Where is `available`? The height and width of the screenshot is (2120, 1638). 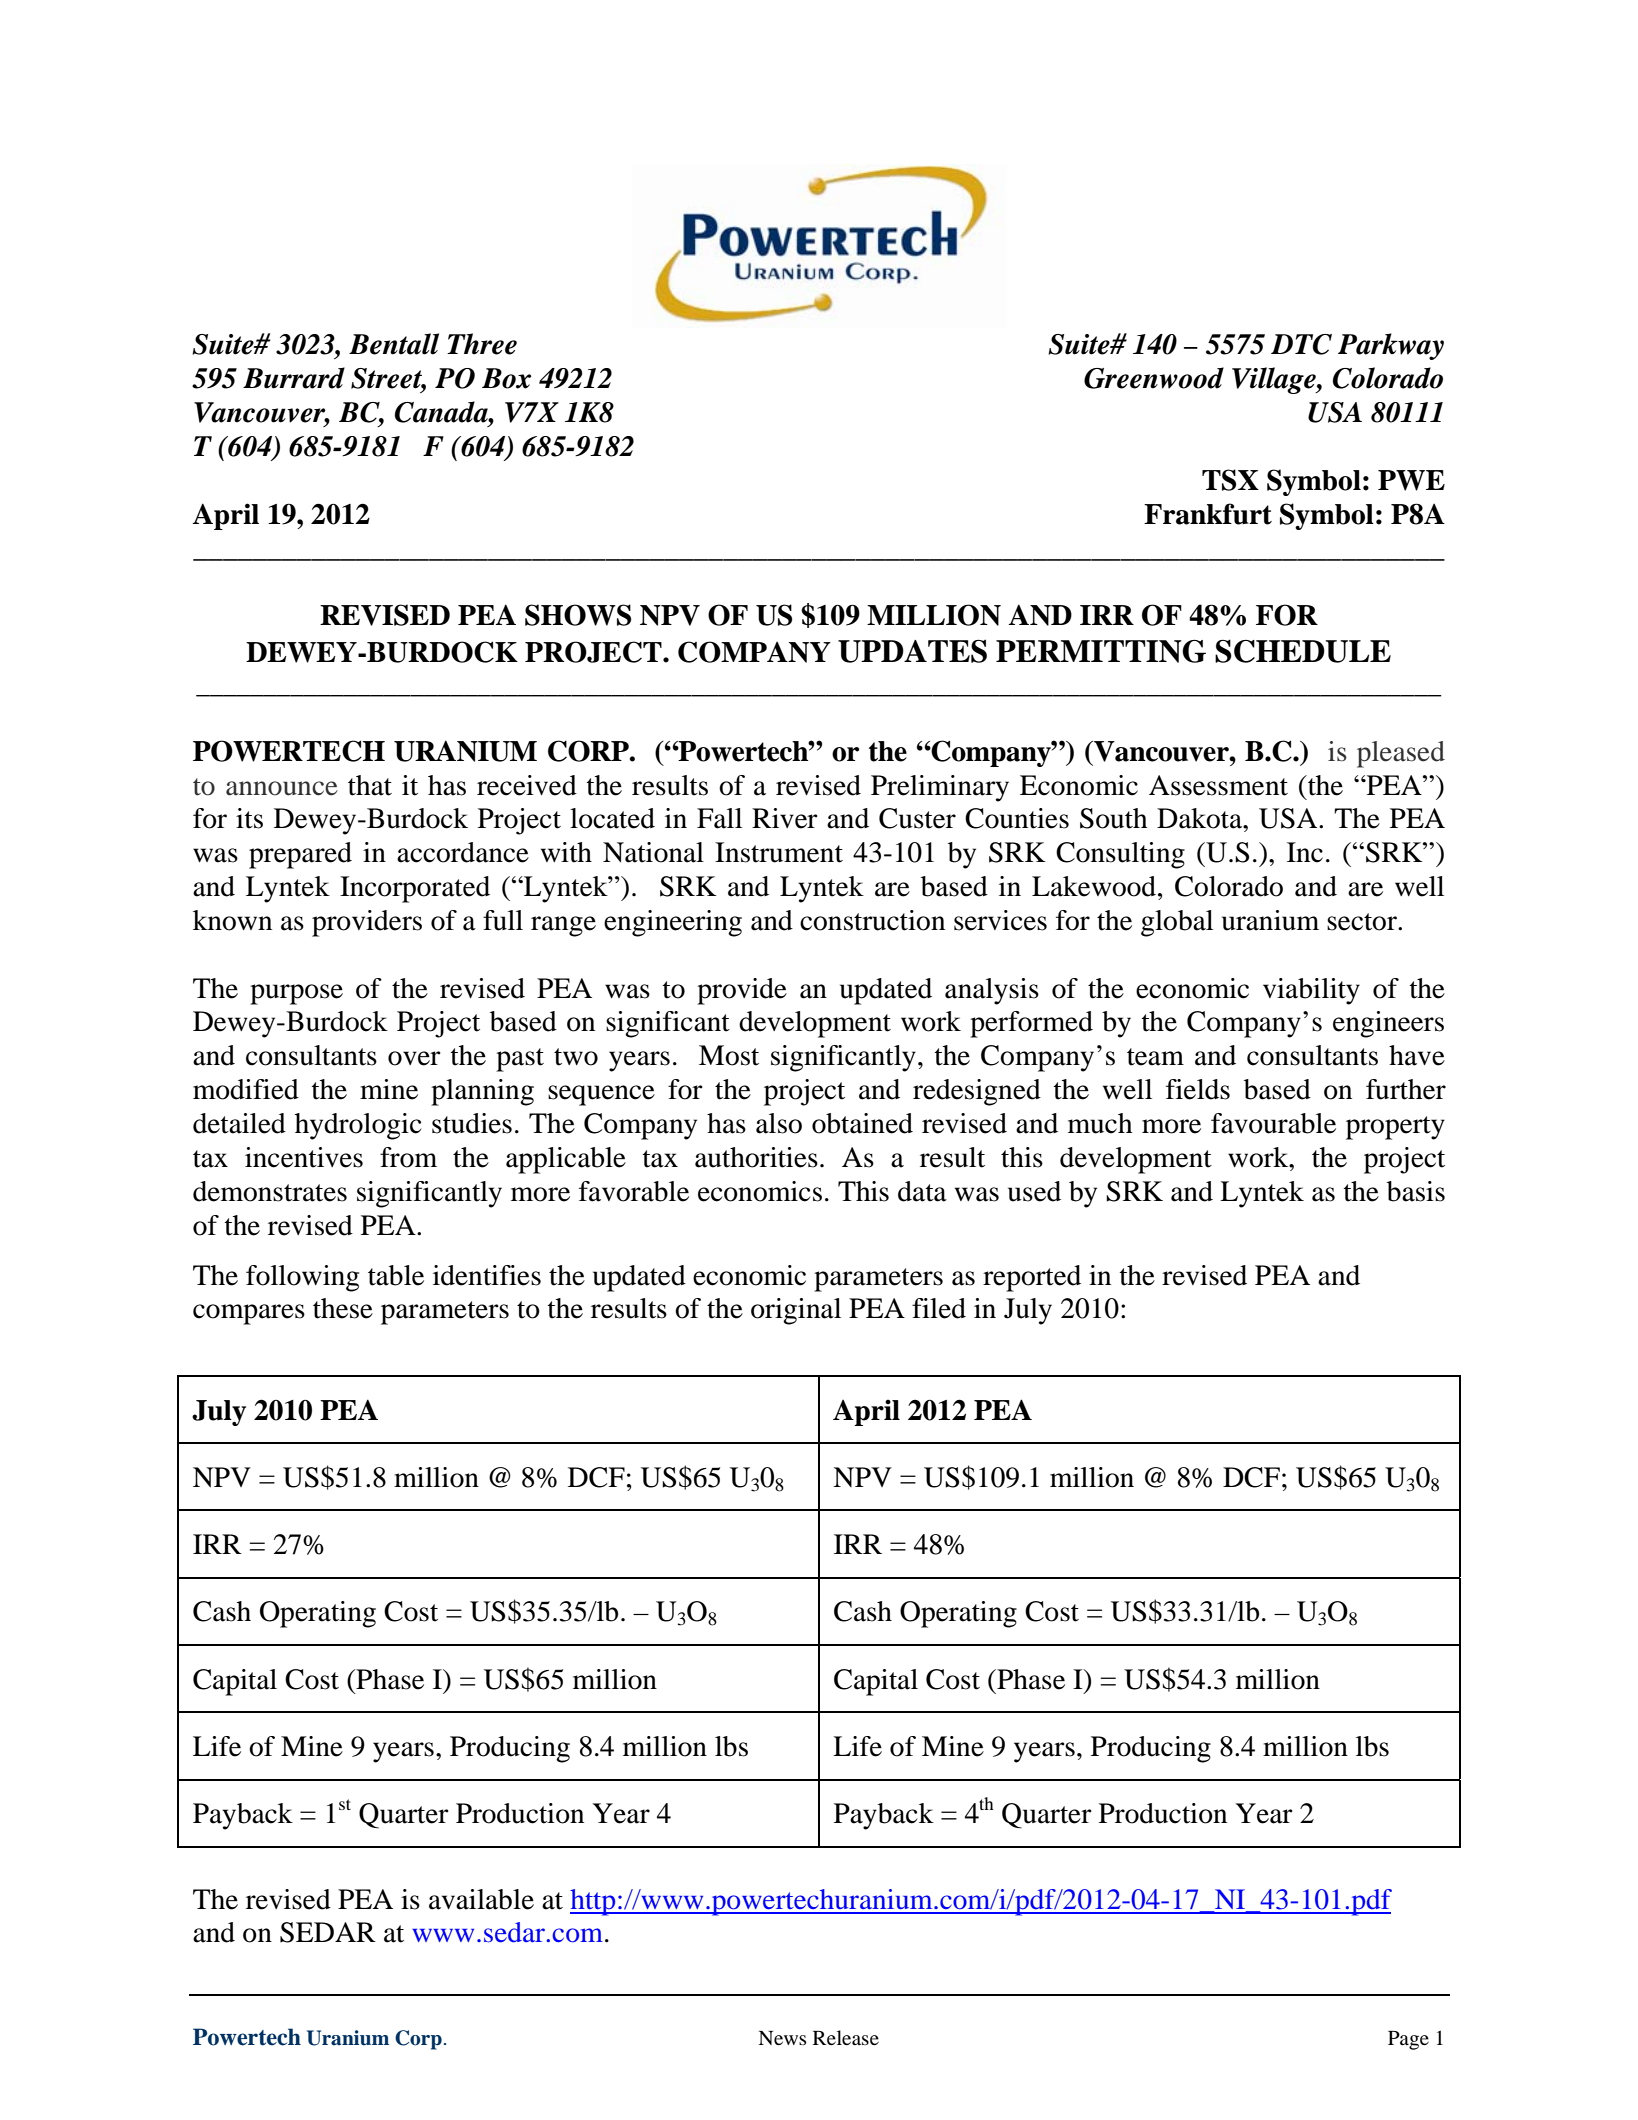 available is located at coordinates (481, 1899).
